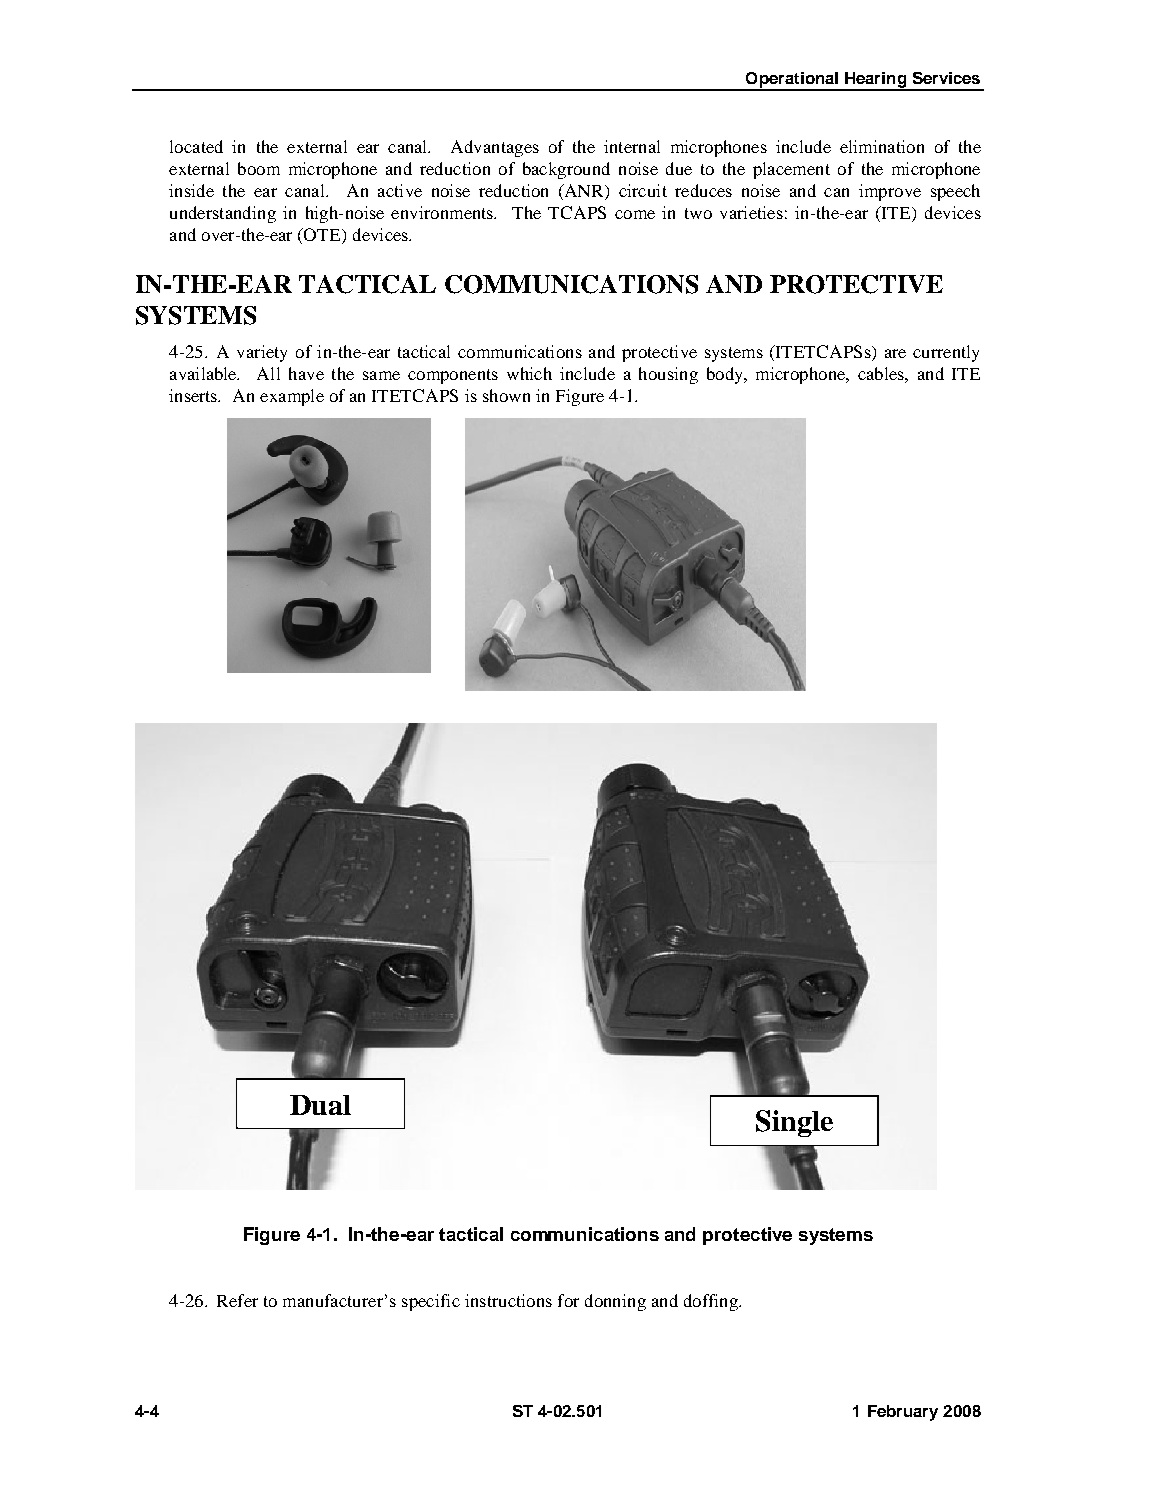 This screenshot has width=1150, height=1488. I want to click on elimination, so click(882, 146).
